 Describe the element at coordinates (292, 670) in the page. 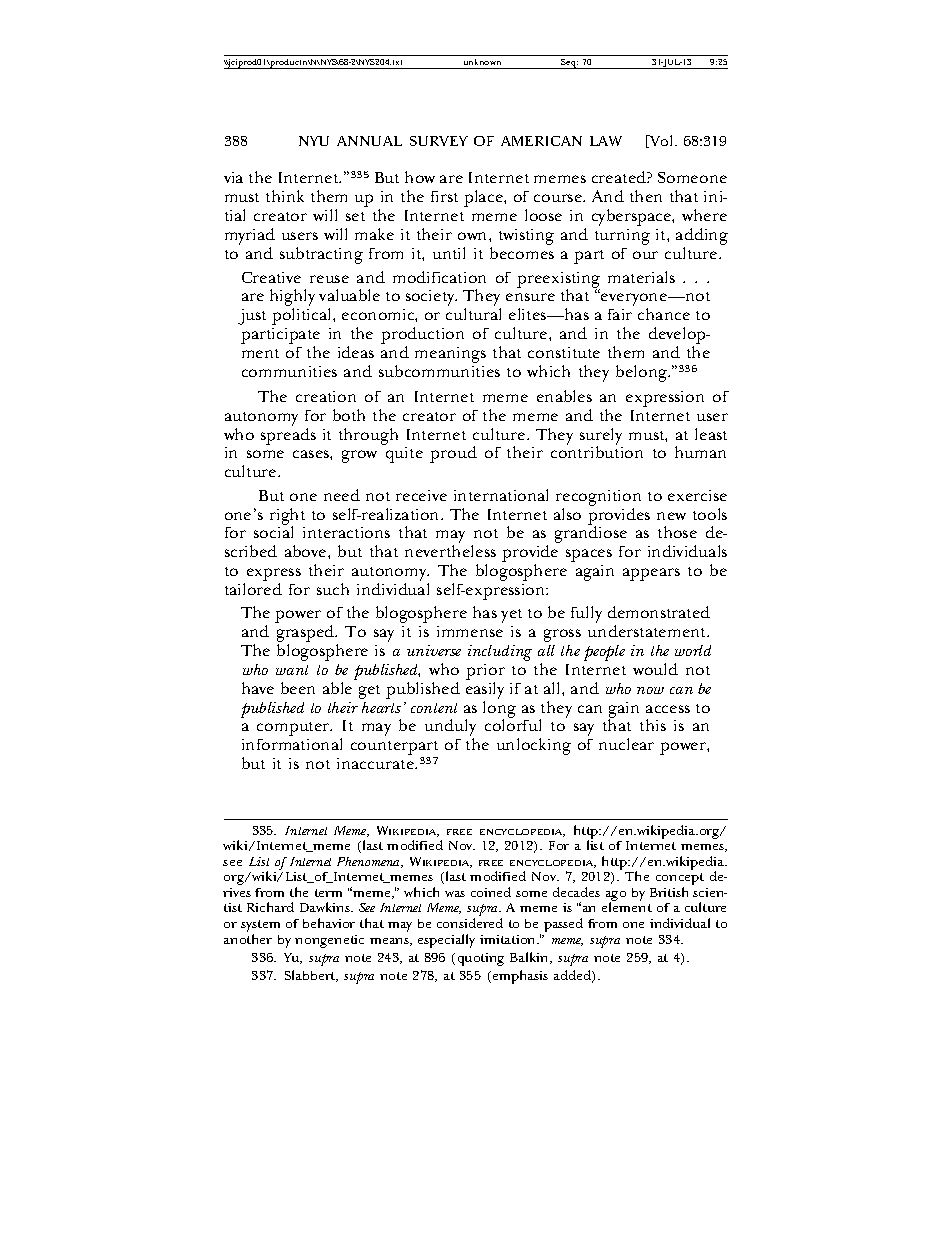

I see `want` at that location.
